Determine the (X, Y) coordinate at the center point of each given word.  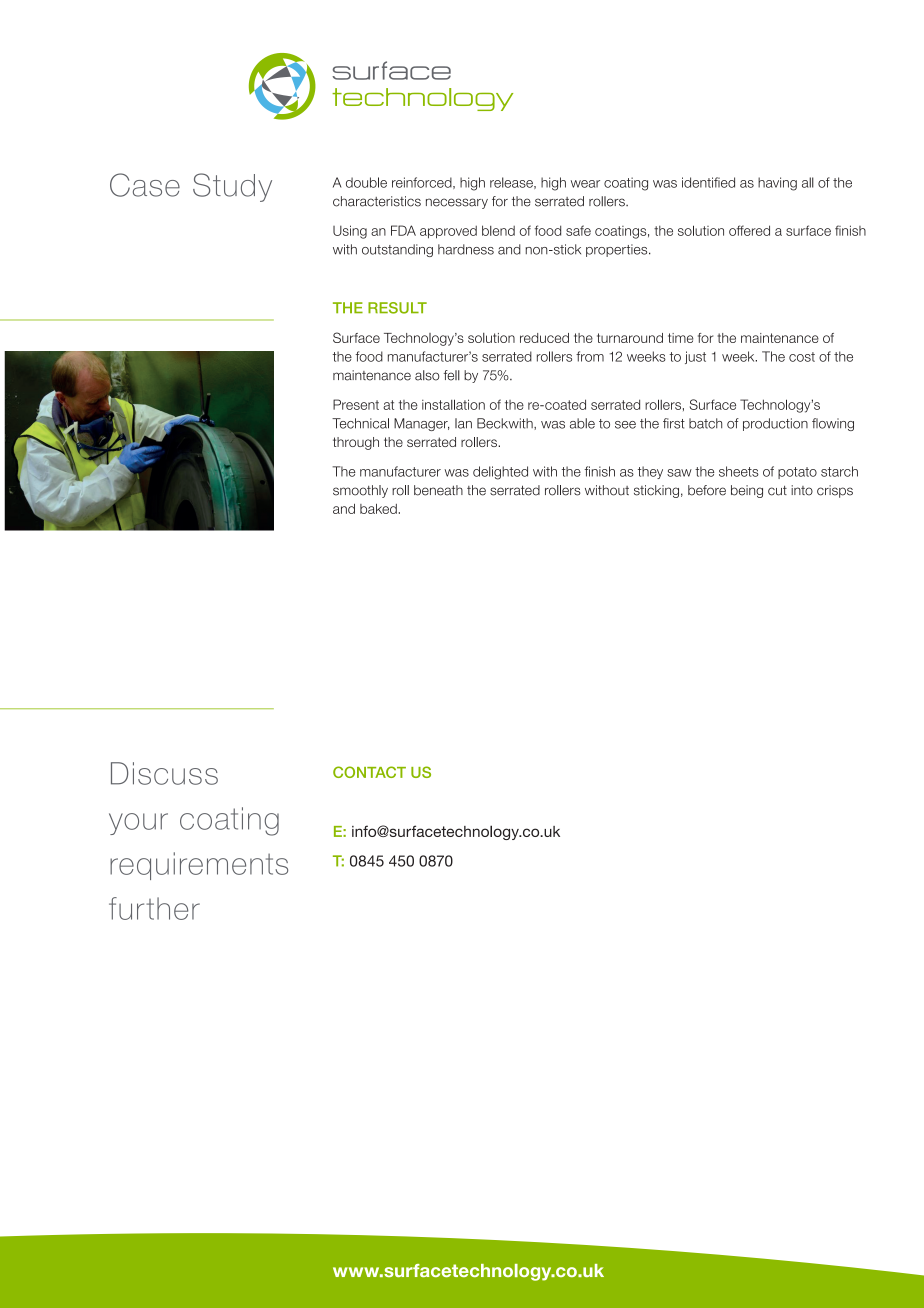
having (777, 184)
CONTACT (369, 772)
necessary (457, 203)
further (154, 908)
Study (232, 187)
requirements (199, 866)
